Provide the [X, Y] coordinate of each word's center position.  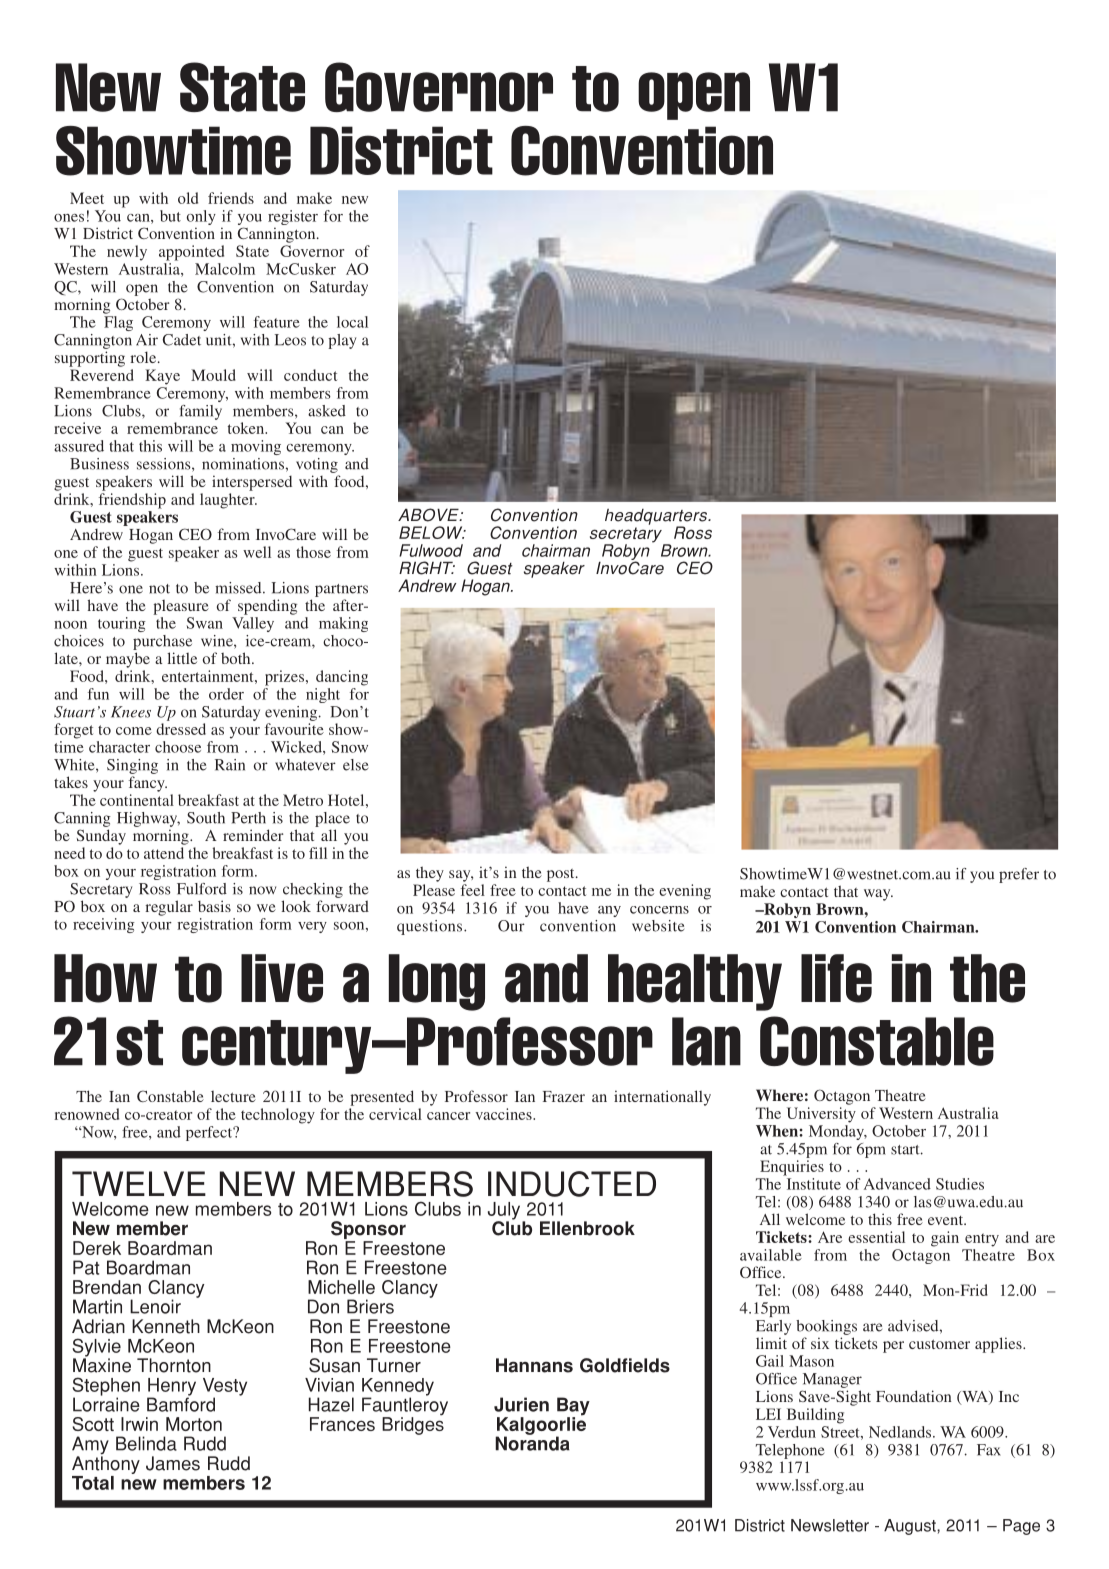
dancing [342, 678]
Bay [573, 1407]
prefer [1019, 875]
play [342, 341]
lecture [233, 1096]
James [173, 1463]
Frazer [564, 1096]
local [352, 322]
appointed [191, 253]
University [821, 1115]
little [182, 658]
